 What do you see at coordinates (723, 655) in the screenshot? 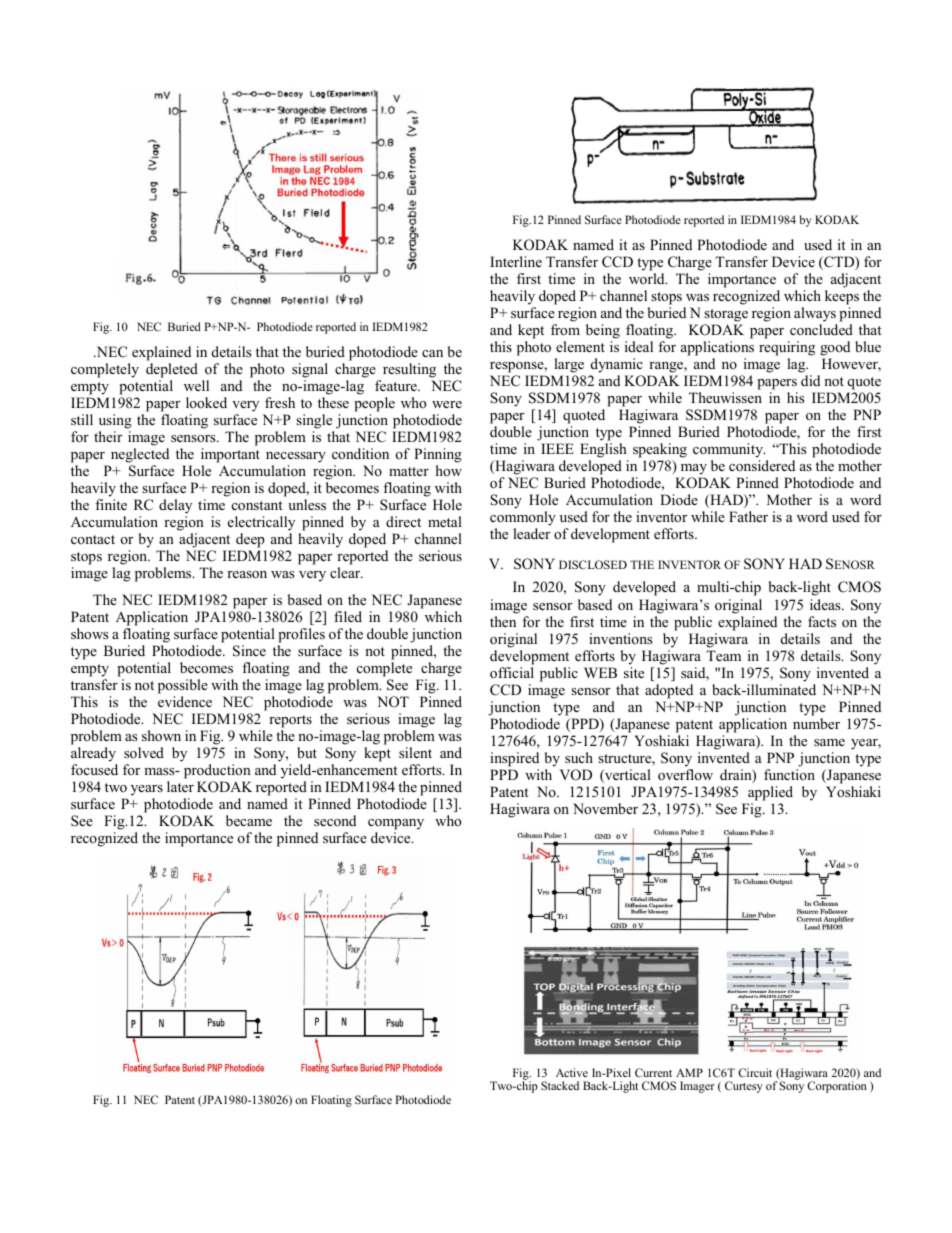
I see `Team` at bounding box center [723, 655].
